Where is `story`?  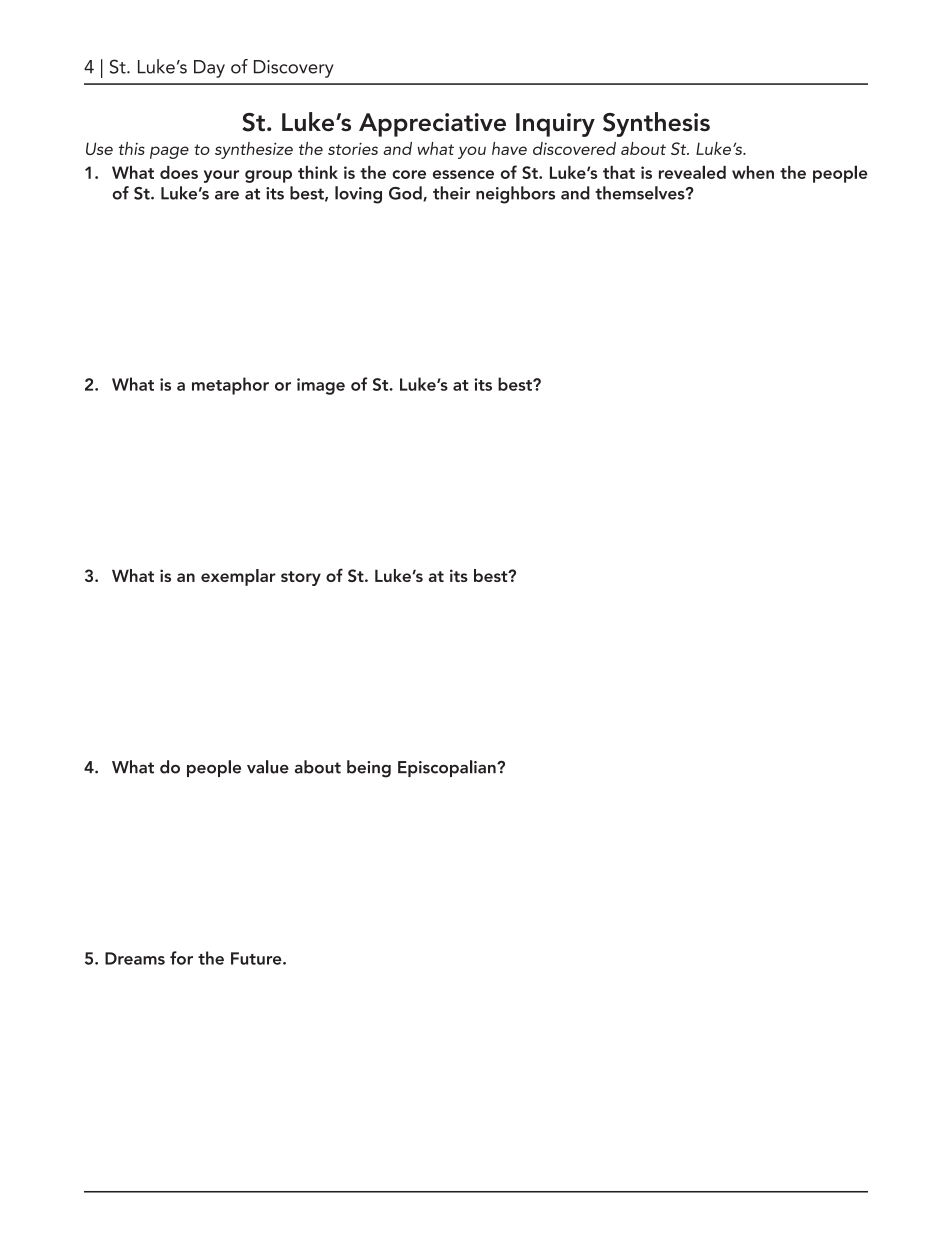
story is located at coordinates (301, 578).
